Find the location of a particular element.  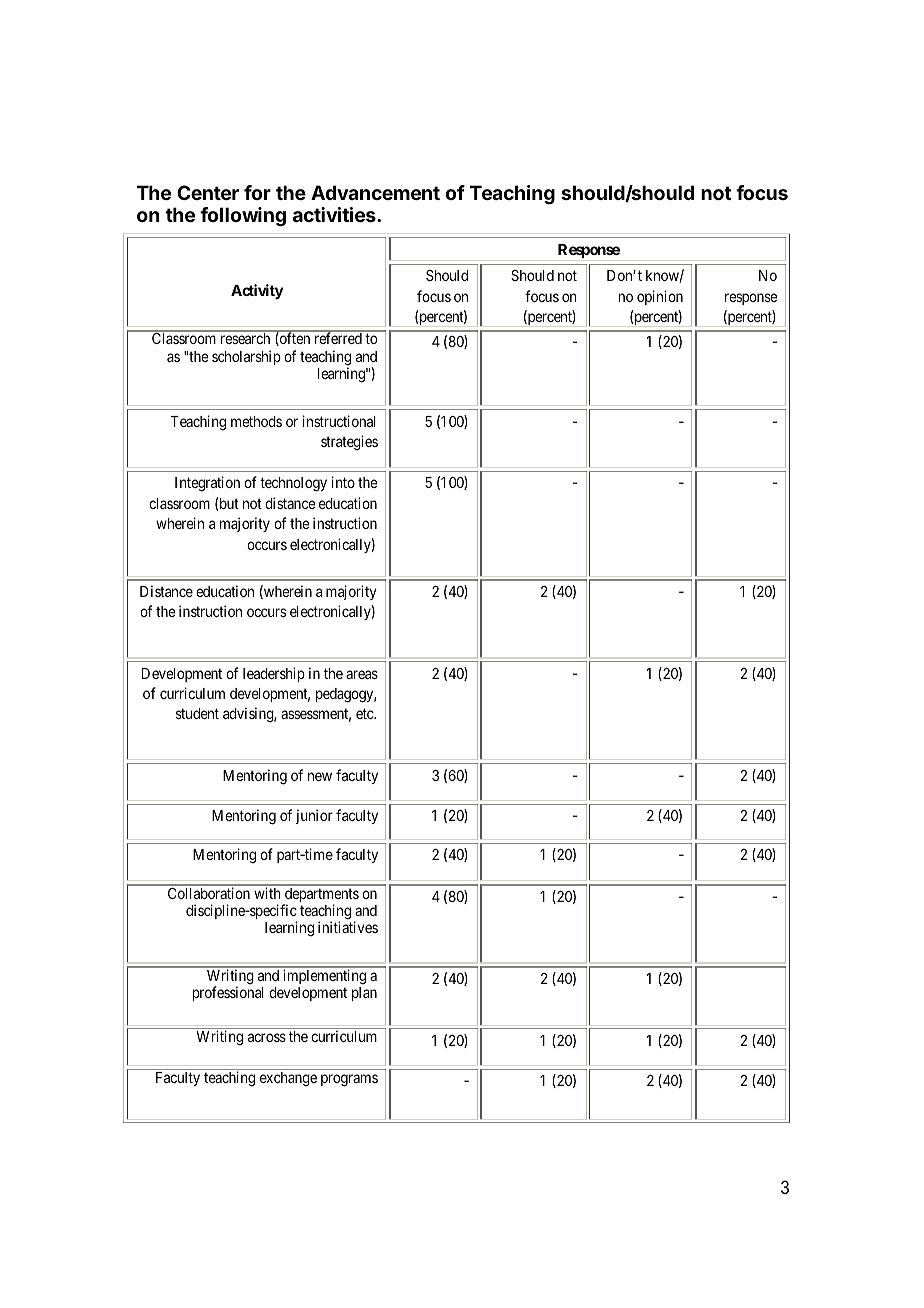

exchange is located at coordinates (288, 1079).
